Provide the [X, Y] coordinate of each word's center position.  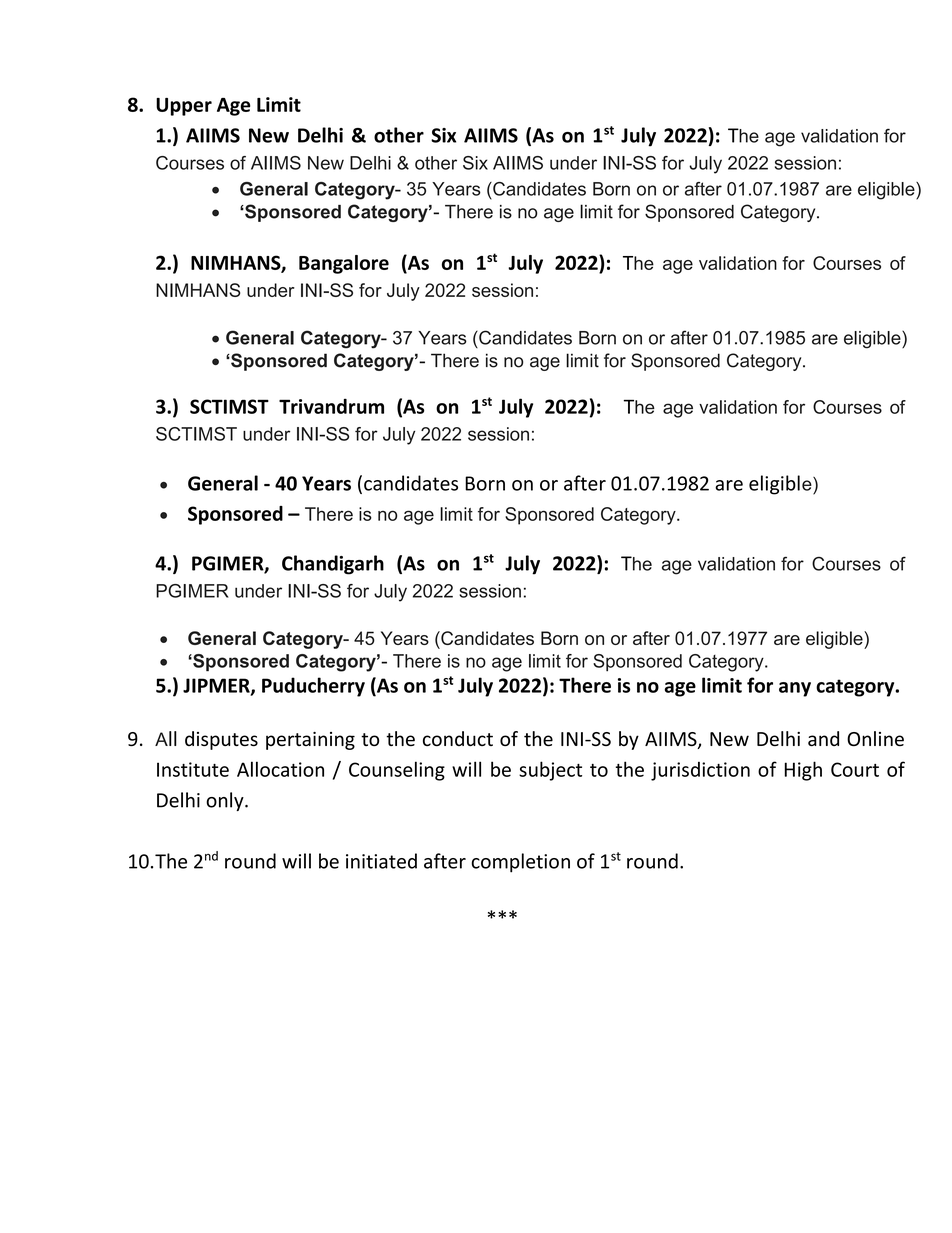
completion [520, 863]
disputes [221, 740]
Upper [184, 107]
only [226, 801]
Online [875, 738]
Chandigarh [333, 565]
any [795, 689]
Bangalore [344, 264]
